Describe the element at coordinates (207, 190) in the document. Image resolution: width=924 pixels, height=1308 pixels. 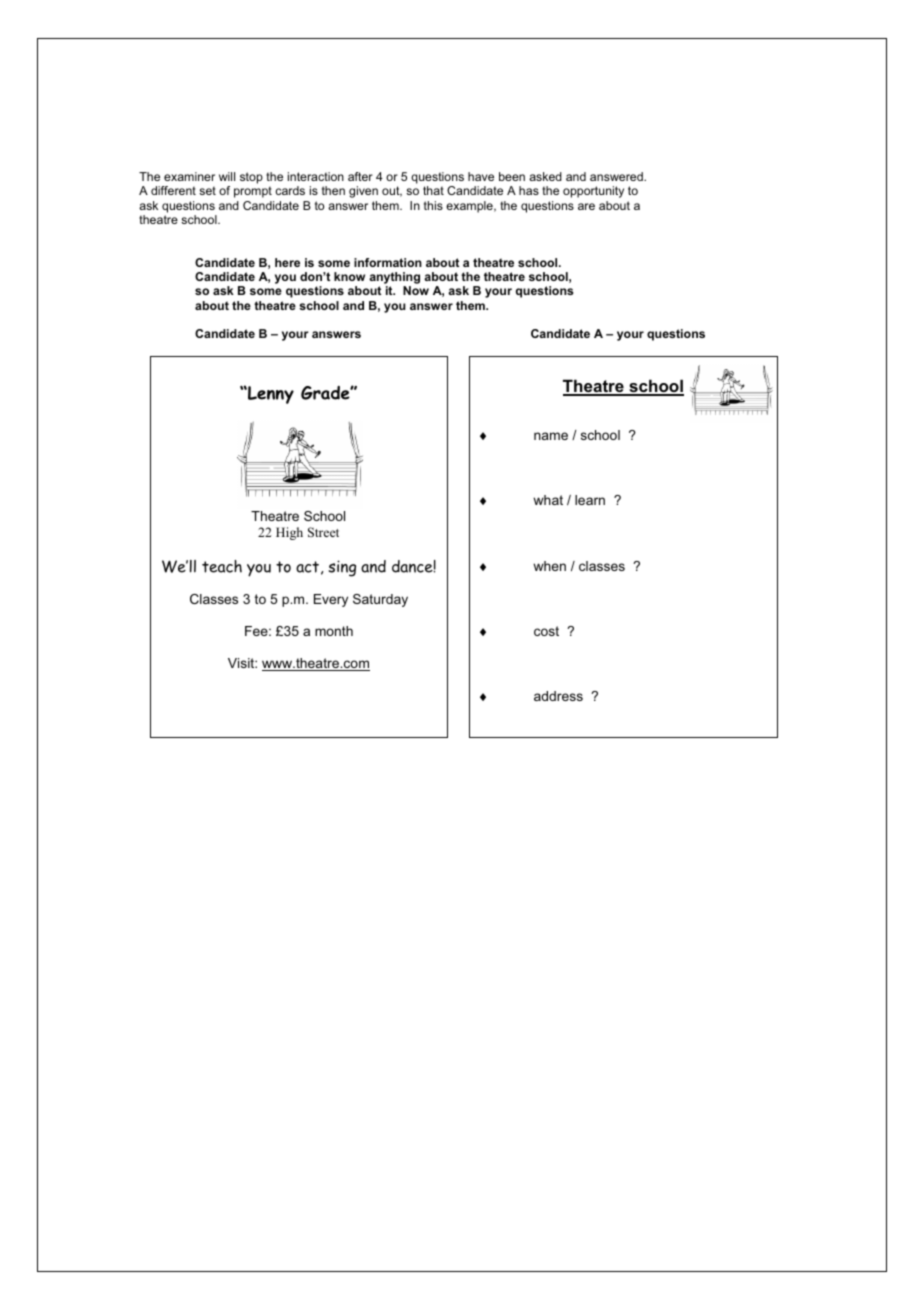
I see `set` at that location.
